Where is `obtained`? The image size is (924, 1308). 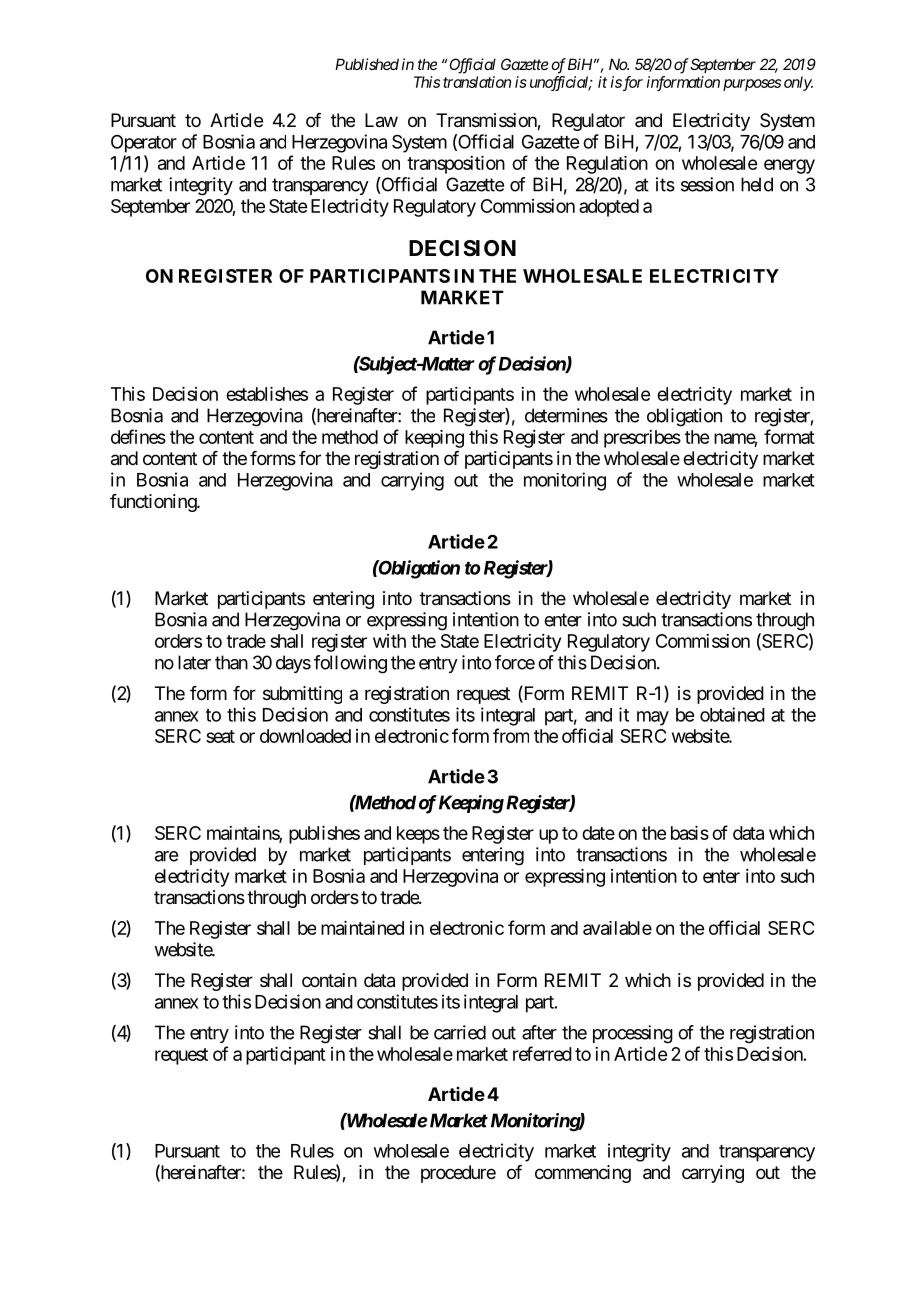
obtained is located at coordinates (732, 714).
